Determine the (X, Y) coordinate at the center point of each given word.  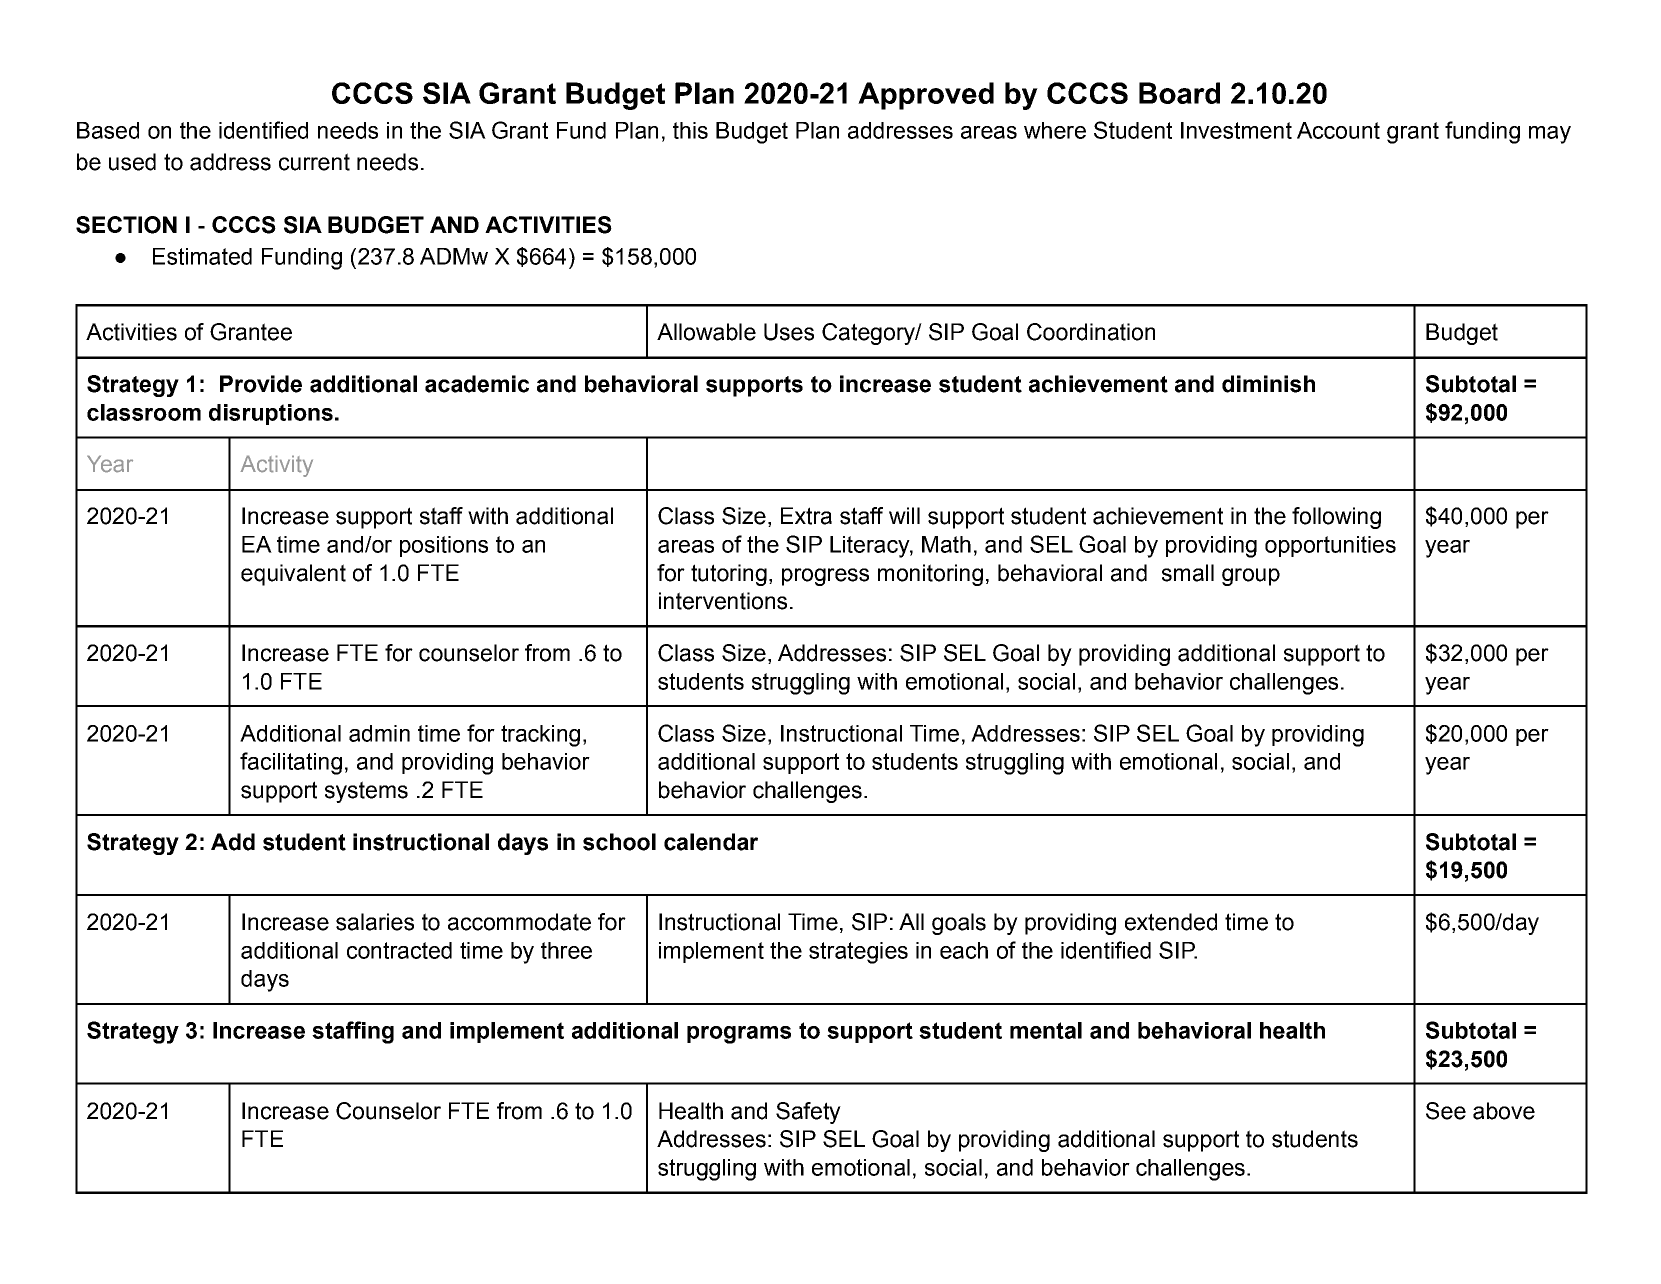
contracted (399, 950)
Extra (806, 516)
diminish (1268, 384)
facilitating (291, 763)
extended (1171, 922)
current (314, 162)
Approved (926, 96)
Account (1338, 130)
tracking (540, 736)
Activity (276, 466)
